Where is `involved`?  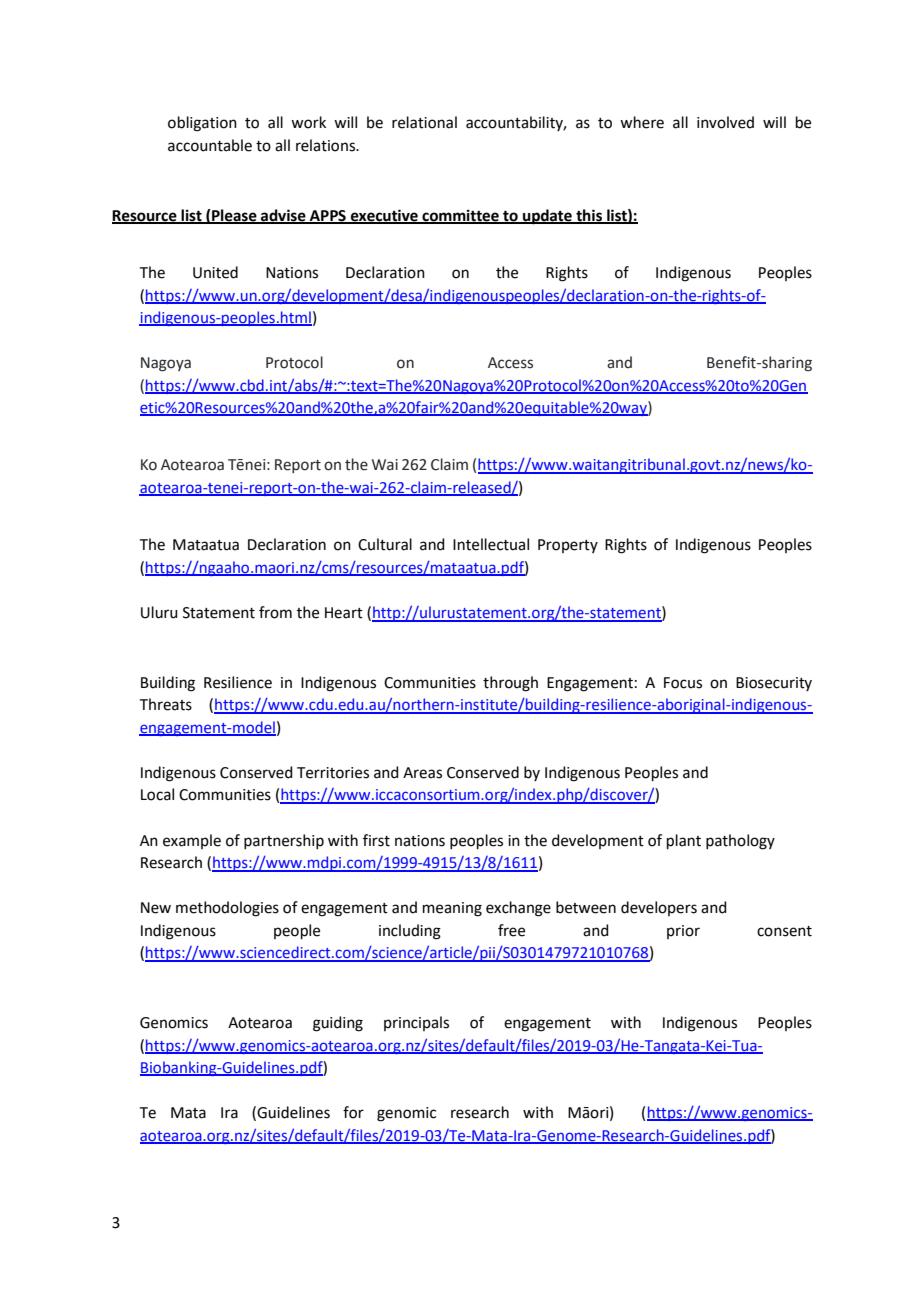 involved is located at coordinates (725, 122).
